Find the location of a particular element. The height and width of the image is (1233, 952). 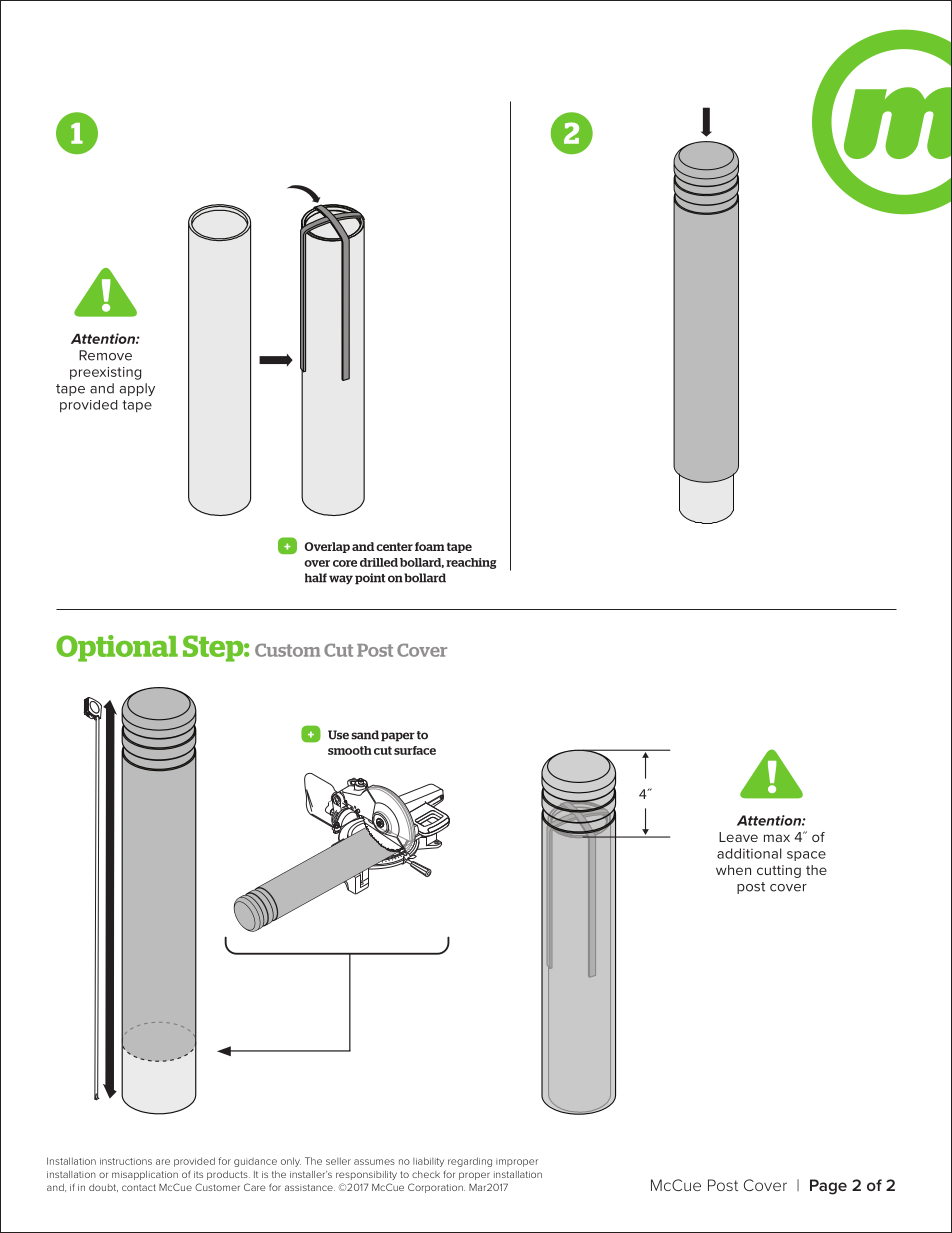

reaching is located at coordinates (471, 563).
